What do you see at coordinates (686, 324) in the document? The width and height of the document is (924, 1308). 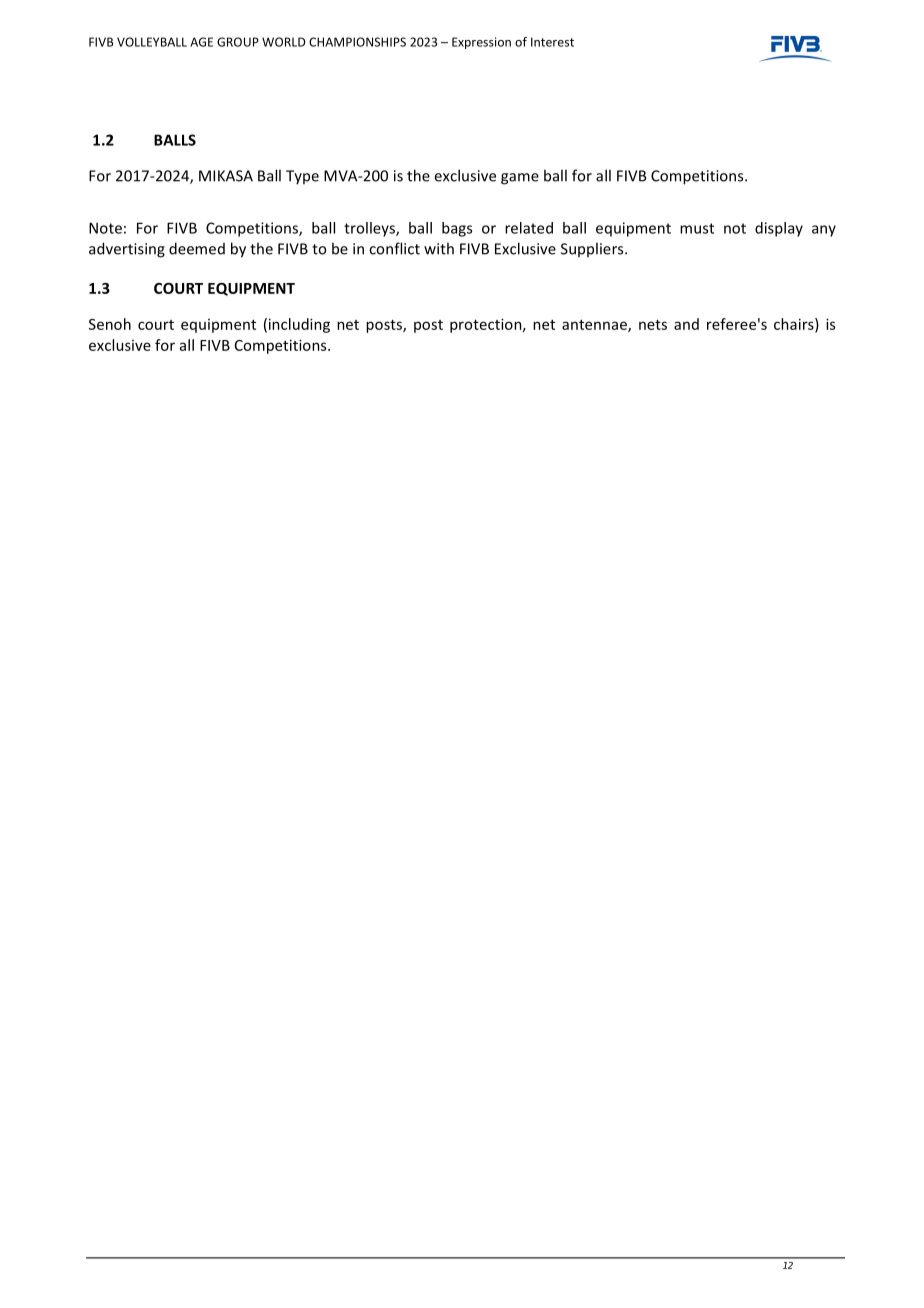 I see `and` at bounding box center [686, 324].
